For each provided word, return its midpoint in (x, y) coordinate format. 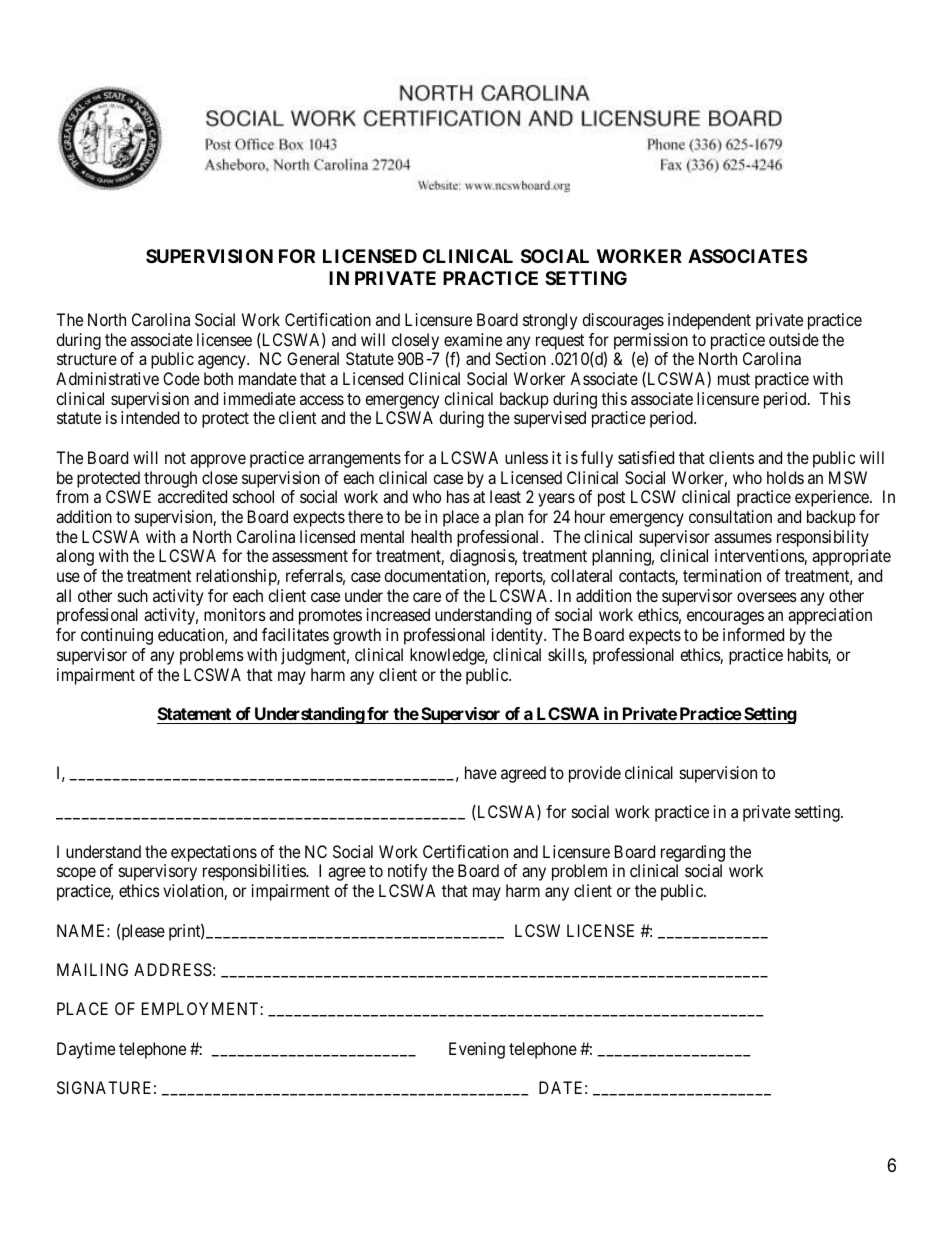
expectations (214, 853)
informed (753, 634)
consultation (730, 516)
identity (518, 636)
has (458, 496)
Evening (477, 1050)
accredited (192, 496)
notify (407, 872)
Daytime (86, 1050)
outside (794, 339)
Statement (195, 715)
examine (473, 339)
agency (223, 362)
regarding (693, 853)
